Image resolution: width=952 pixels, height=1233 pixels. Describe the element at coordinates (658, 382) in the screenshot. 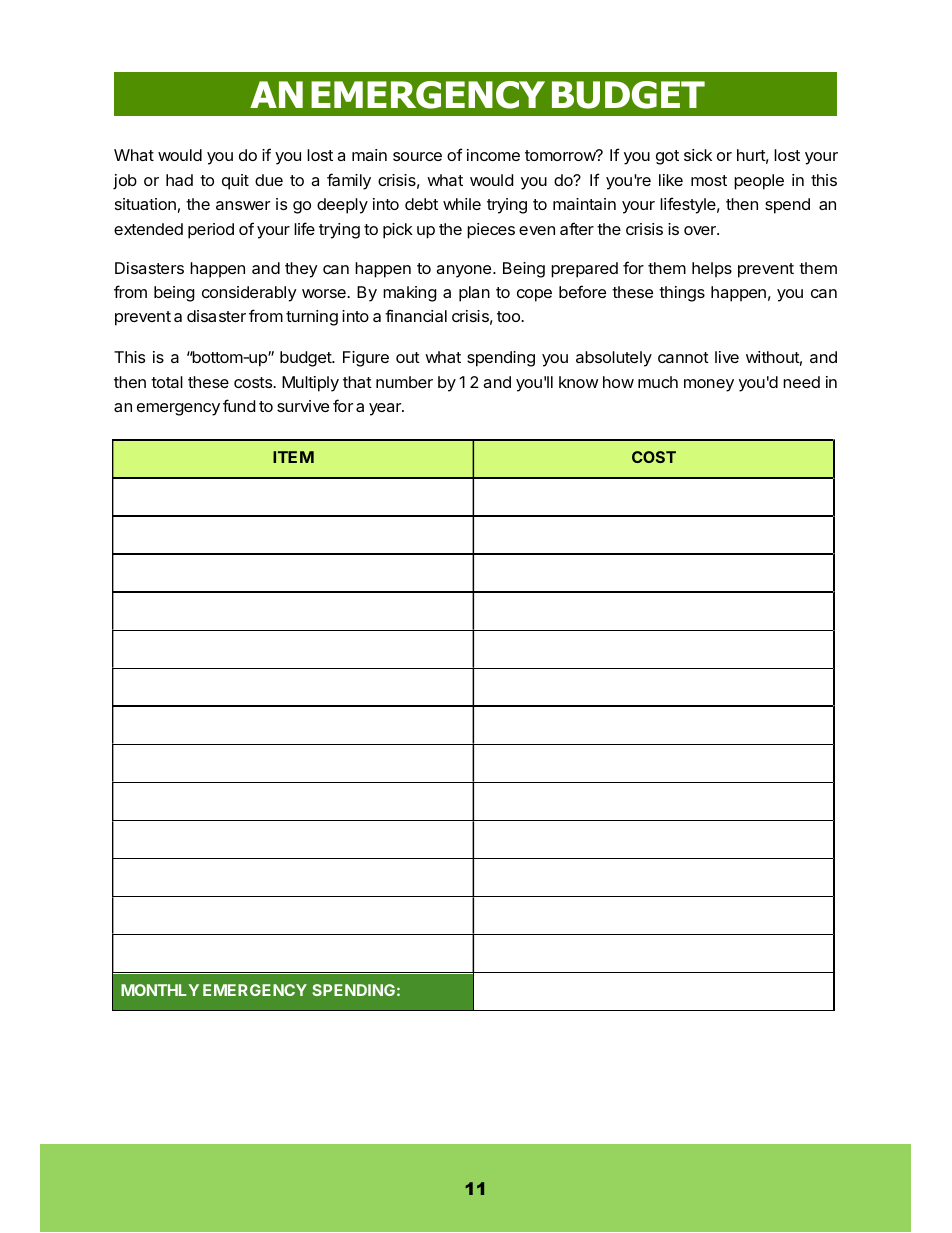

I see `much` at that location.
